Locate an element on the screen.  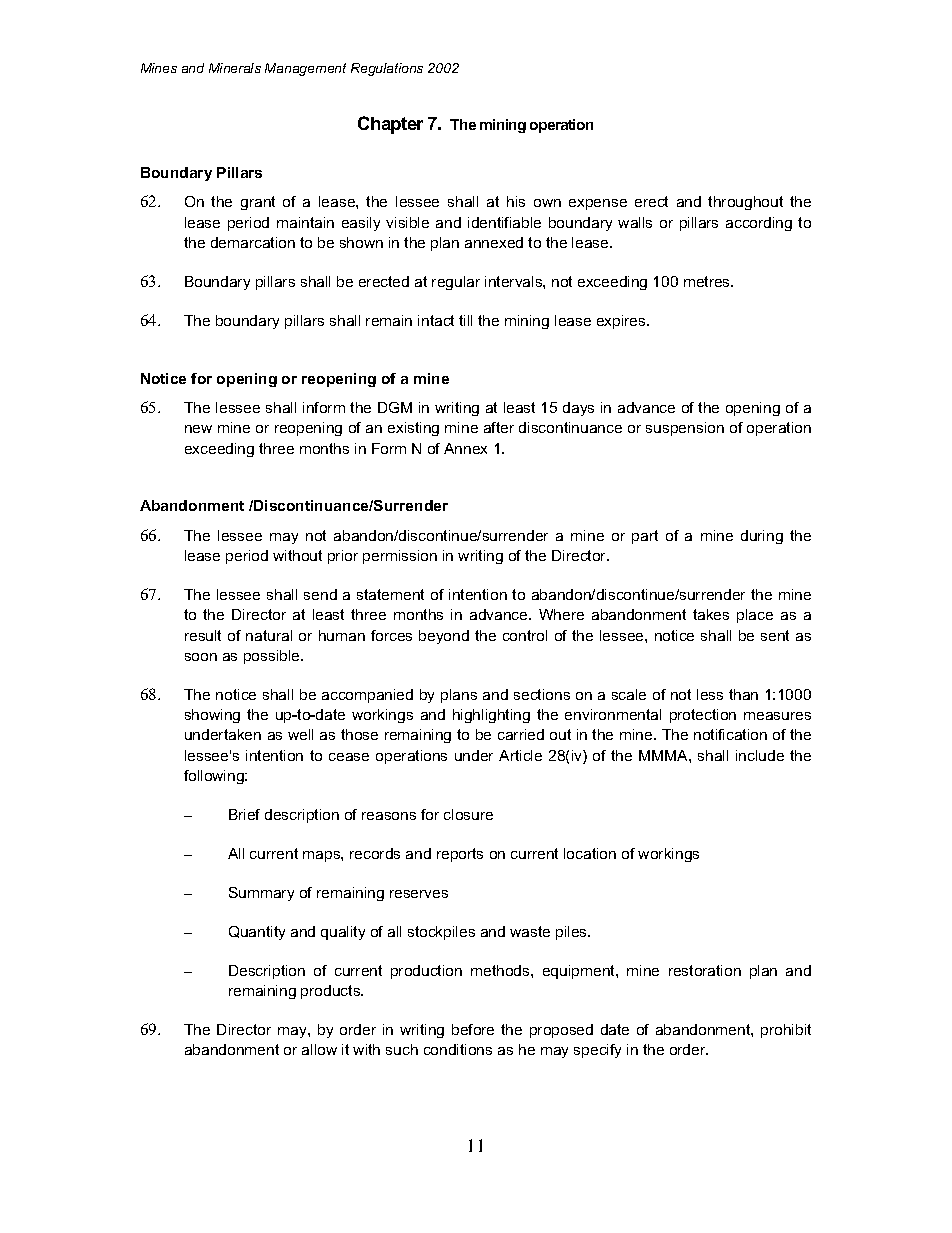
Chapter is located at coordinates (390, 125).
